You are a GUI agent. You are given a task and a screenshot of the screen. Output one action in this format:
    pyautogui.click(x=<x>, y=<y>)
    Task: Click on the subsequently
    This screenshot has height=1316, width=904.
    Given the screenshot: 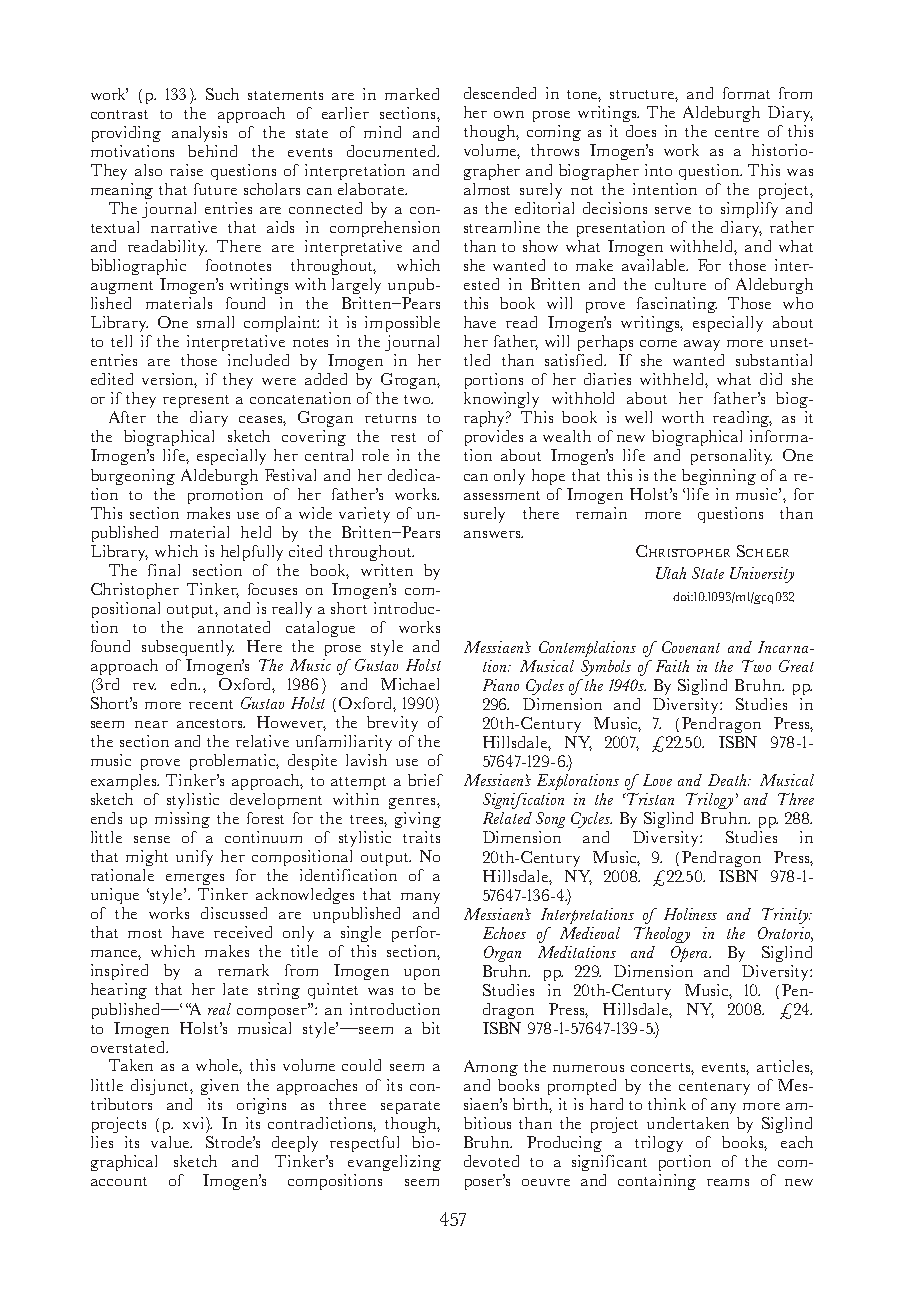 What is the action you would take?
    pyautogui.click(x=188, y=648)
